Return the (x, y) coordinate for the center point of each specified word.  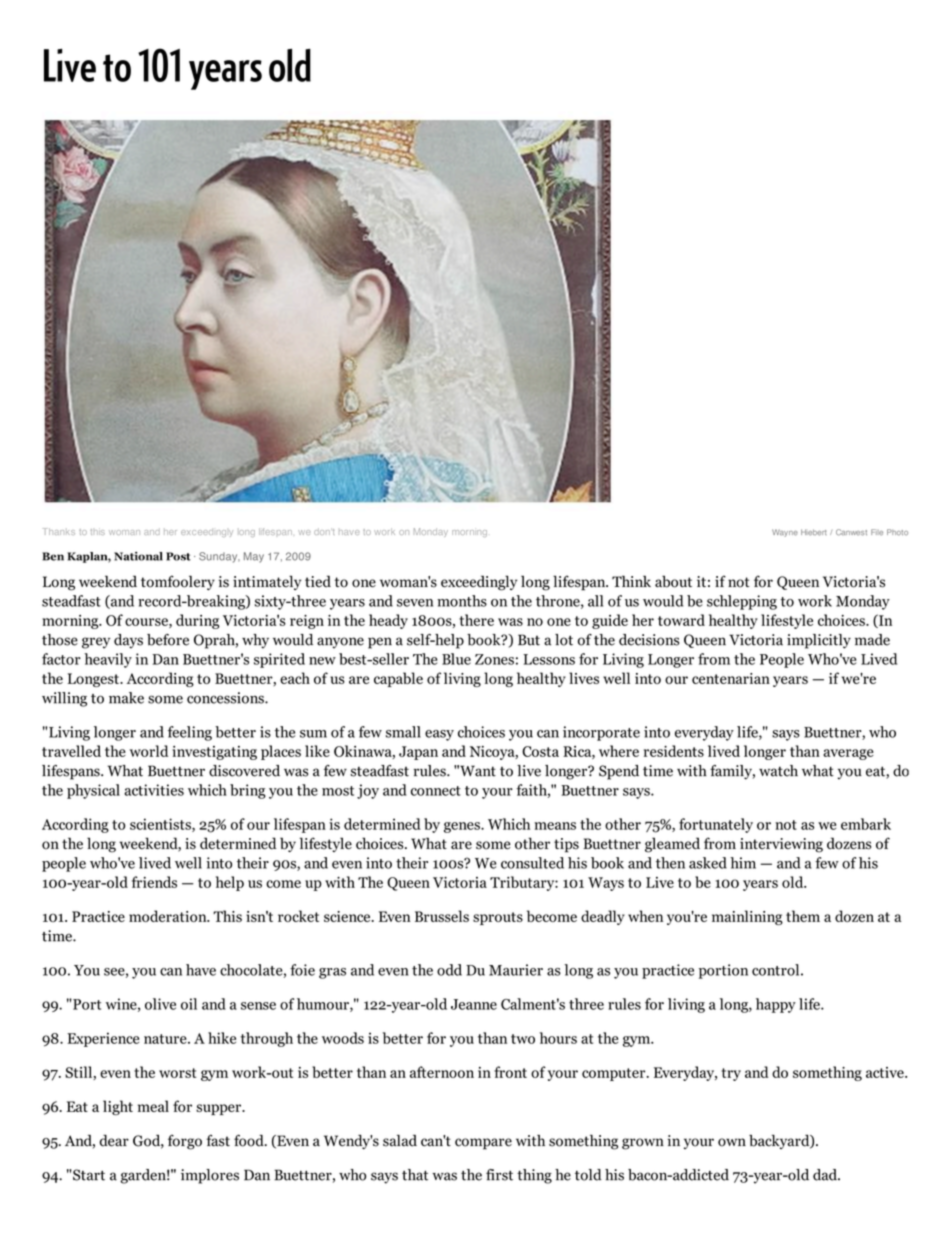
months (462, 601)
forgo (185, 1142)
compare (483, 1144)
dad (826, 1175)
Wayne (785, 533)
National (138, 556)
